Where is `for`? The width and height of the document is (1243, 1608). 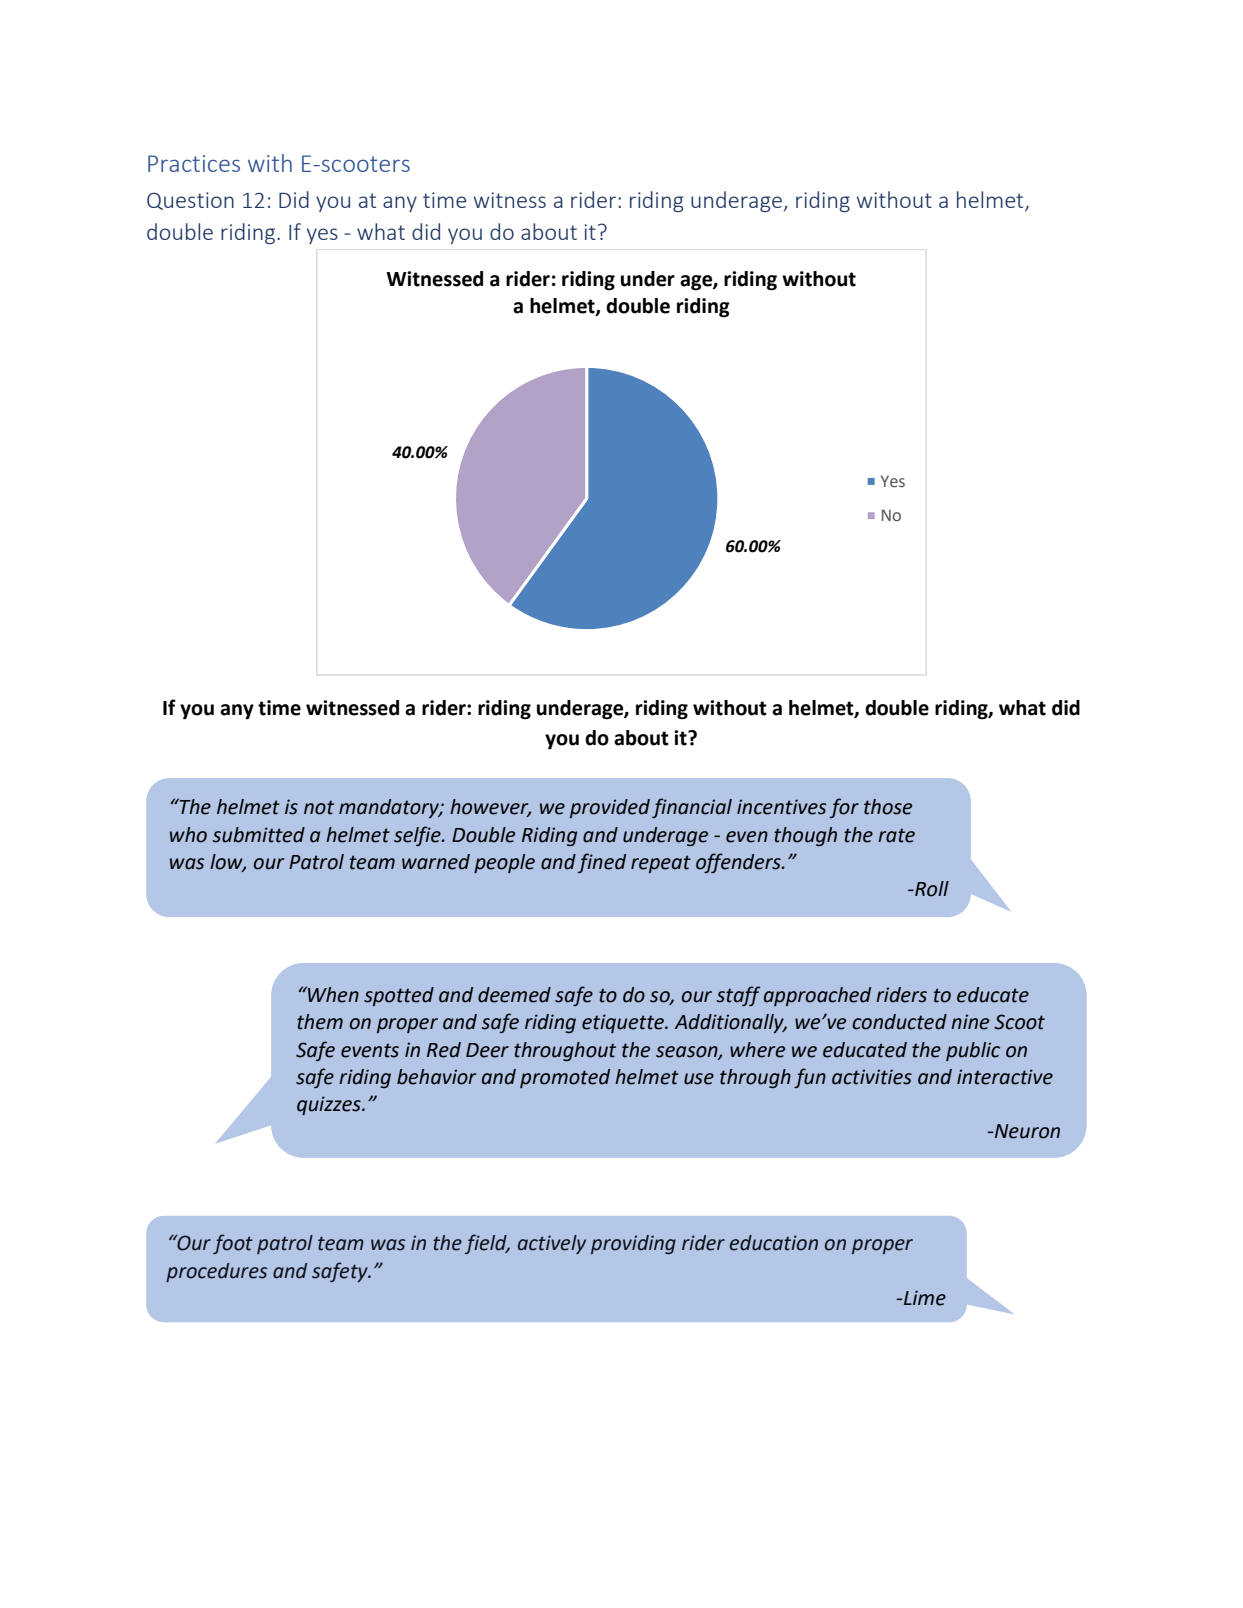 for is located at coordinates (844, 808).
